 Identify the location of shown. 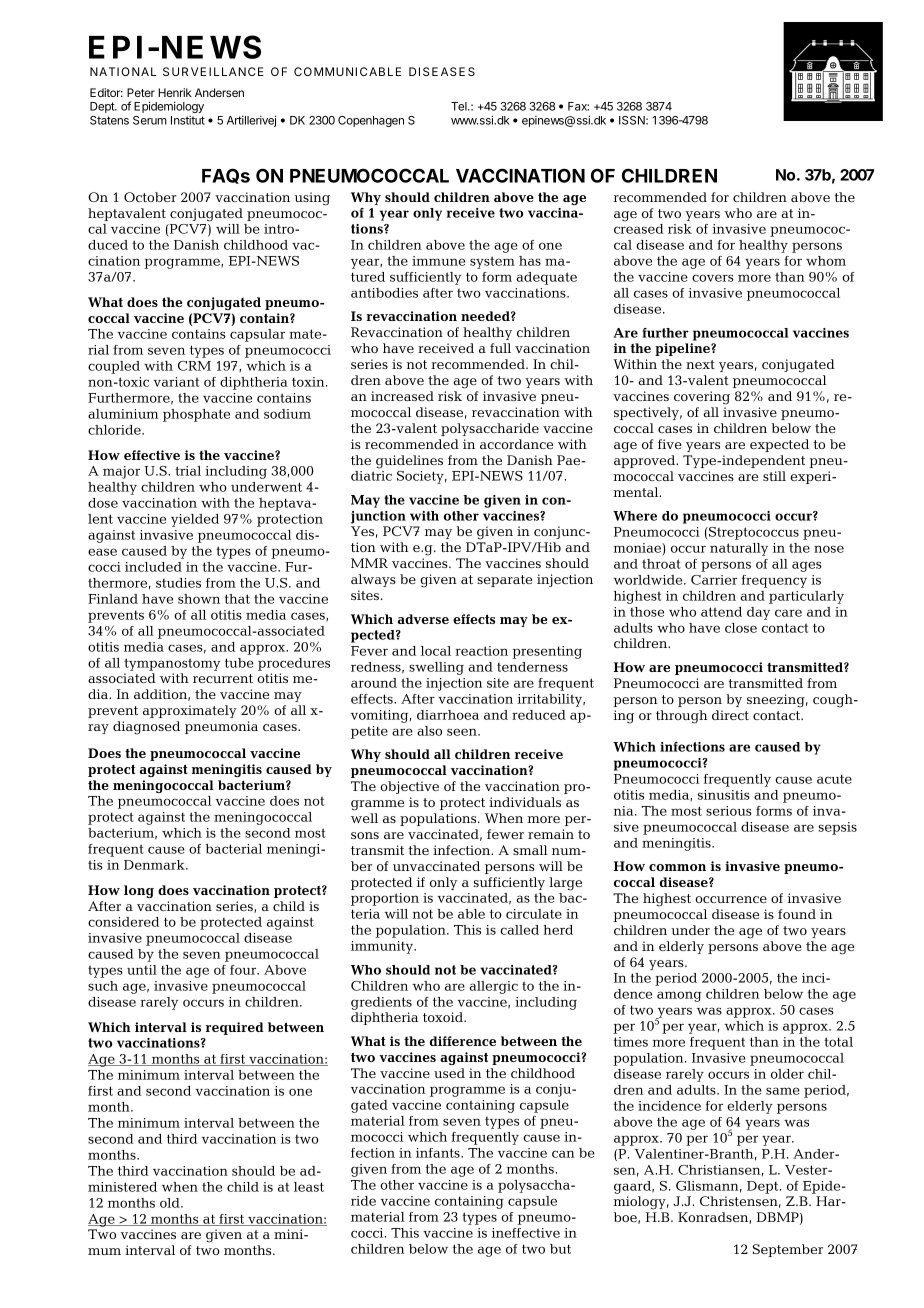
(199, 599).
